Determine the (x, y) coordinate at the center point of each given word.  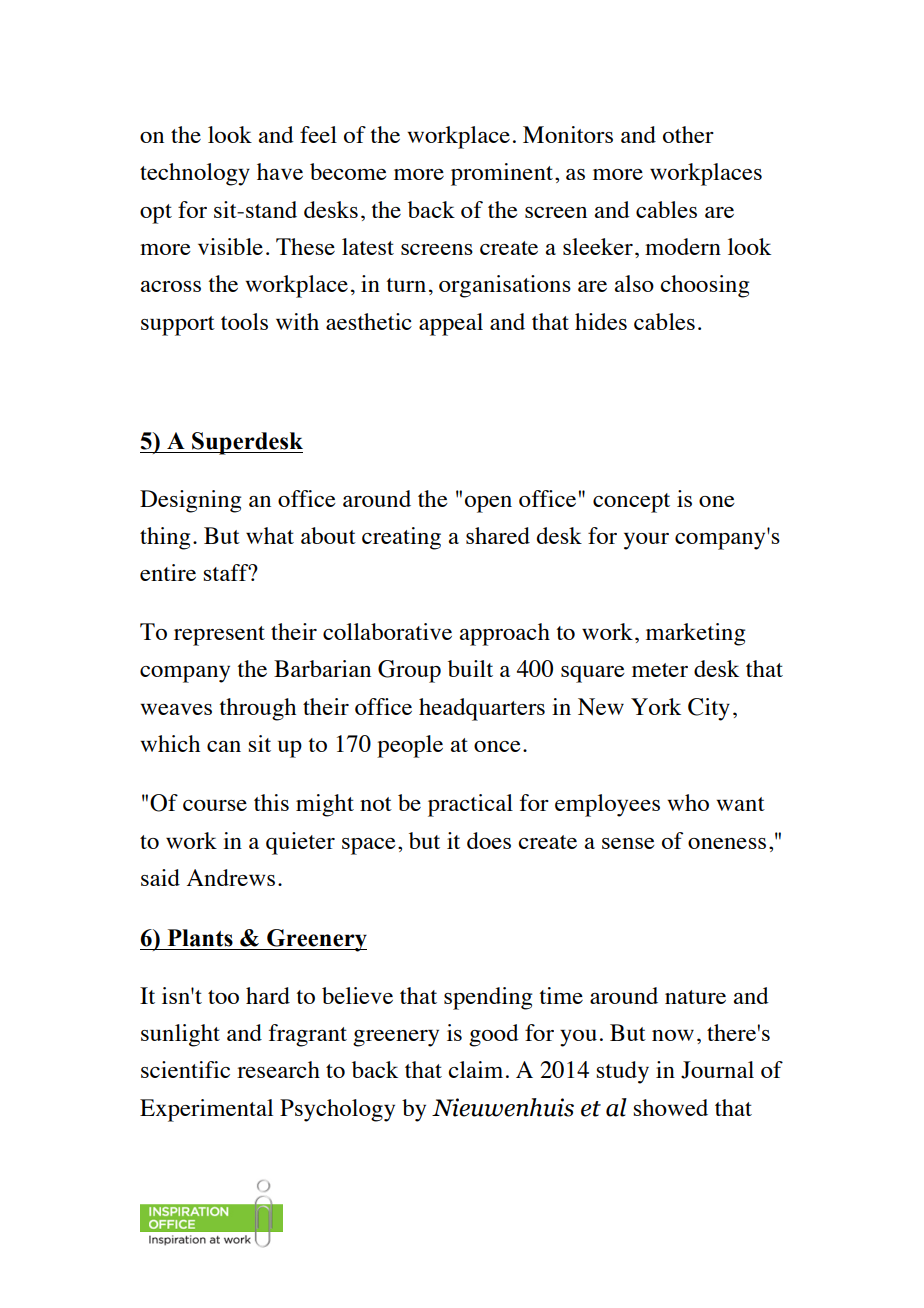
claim (475, 1069)
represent (219, 636)
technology (195, 174)
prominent (502, 174)
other (688, 134)
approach (505, 634)
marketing (695, 634)
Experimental (206, 1110)
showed (671, 1107)
